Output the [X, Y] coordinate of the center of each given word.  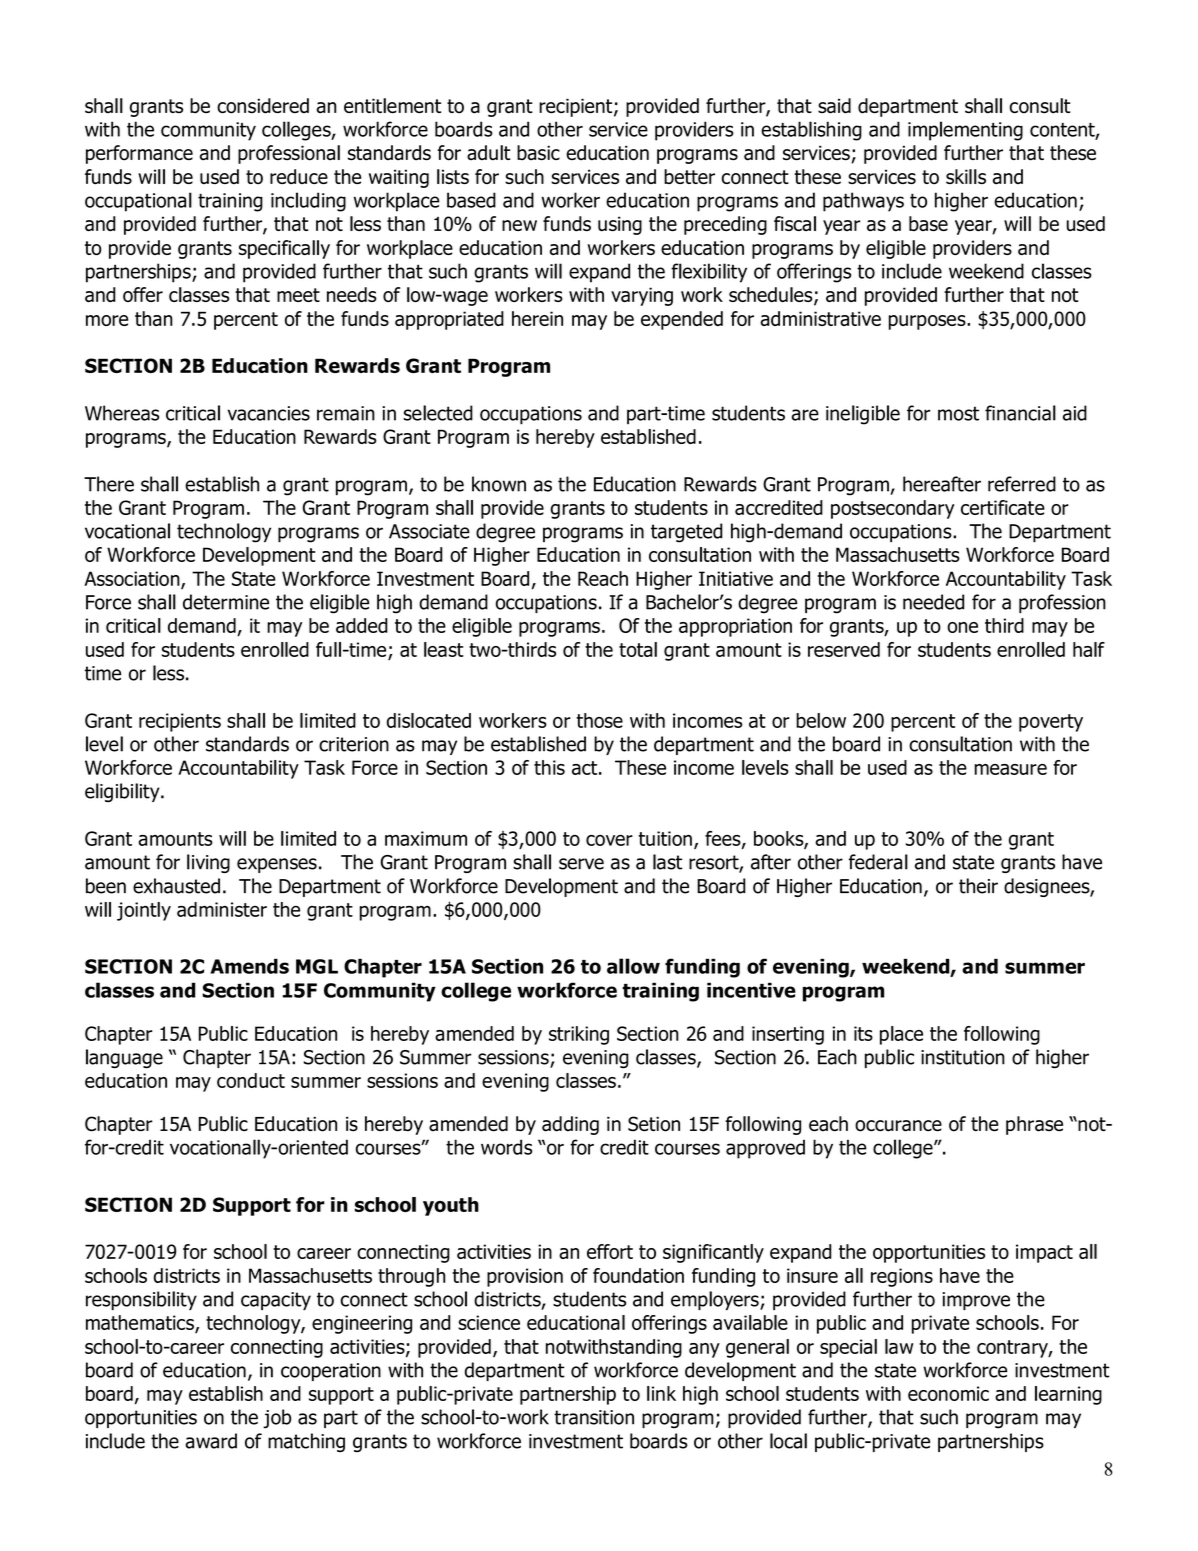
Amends [249, 966]
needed [933, 602]
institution [963, 1057]
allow [633, 966]
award [211, 1441]
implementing [965, 131]
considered [263, 106]
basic [538, 153]
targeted [687, 533]
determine [226, 602]
